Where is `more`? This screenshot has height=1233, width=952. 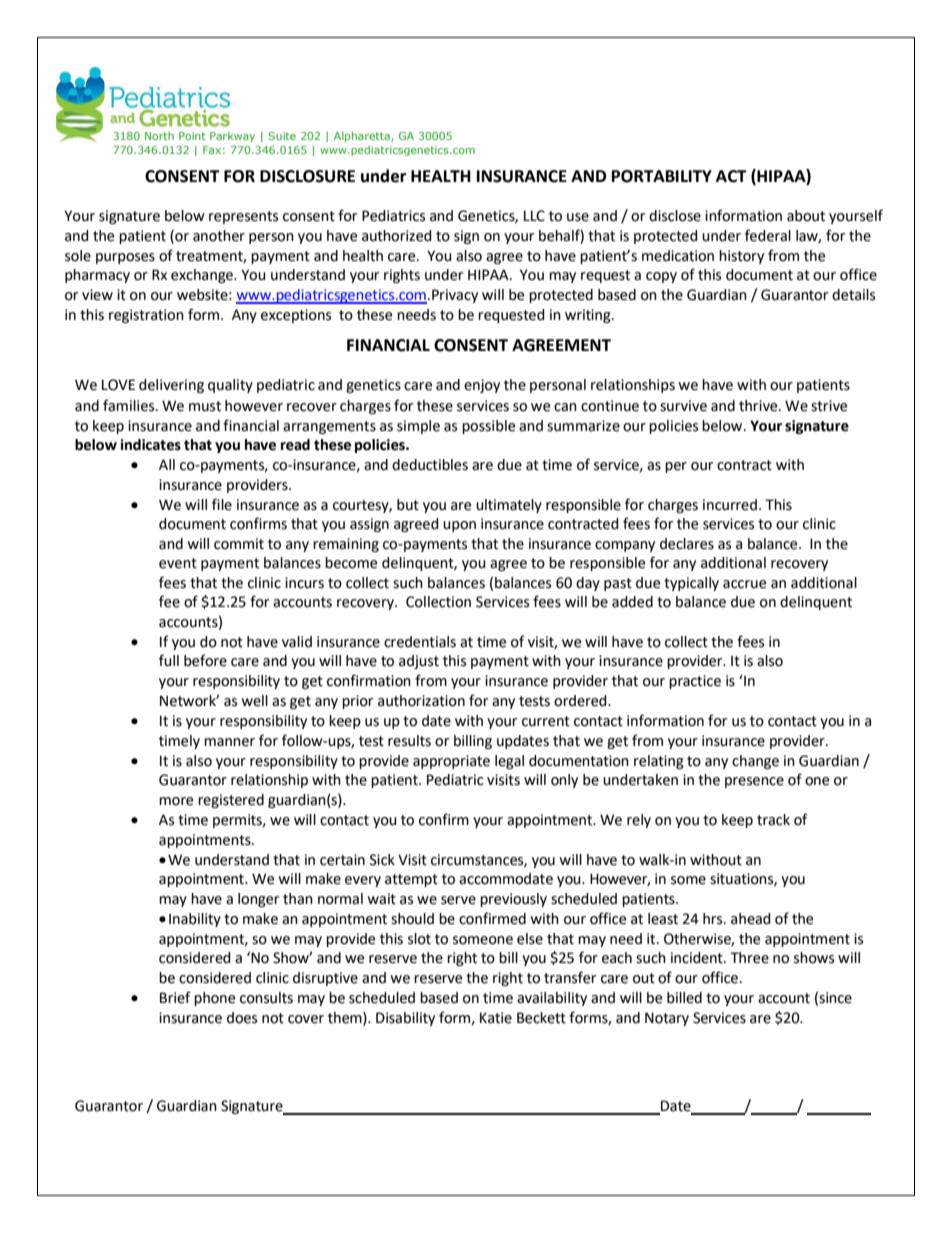 more is located at coordinates (176, 801).
